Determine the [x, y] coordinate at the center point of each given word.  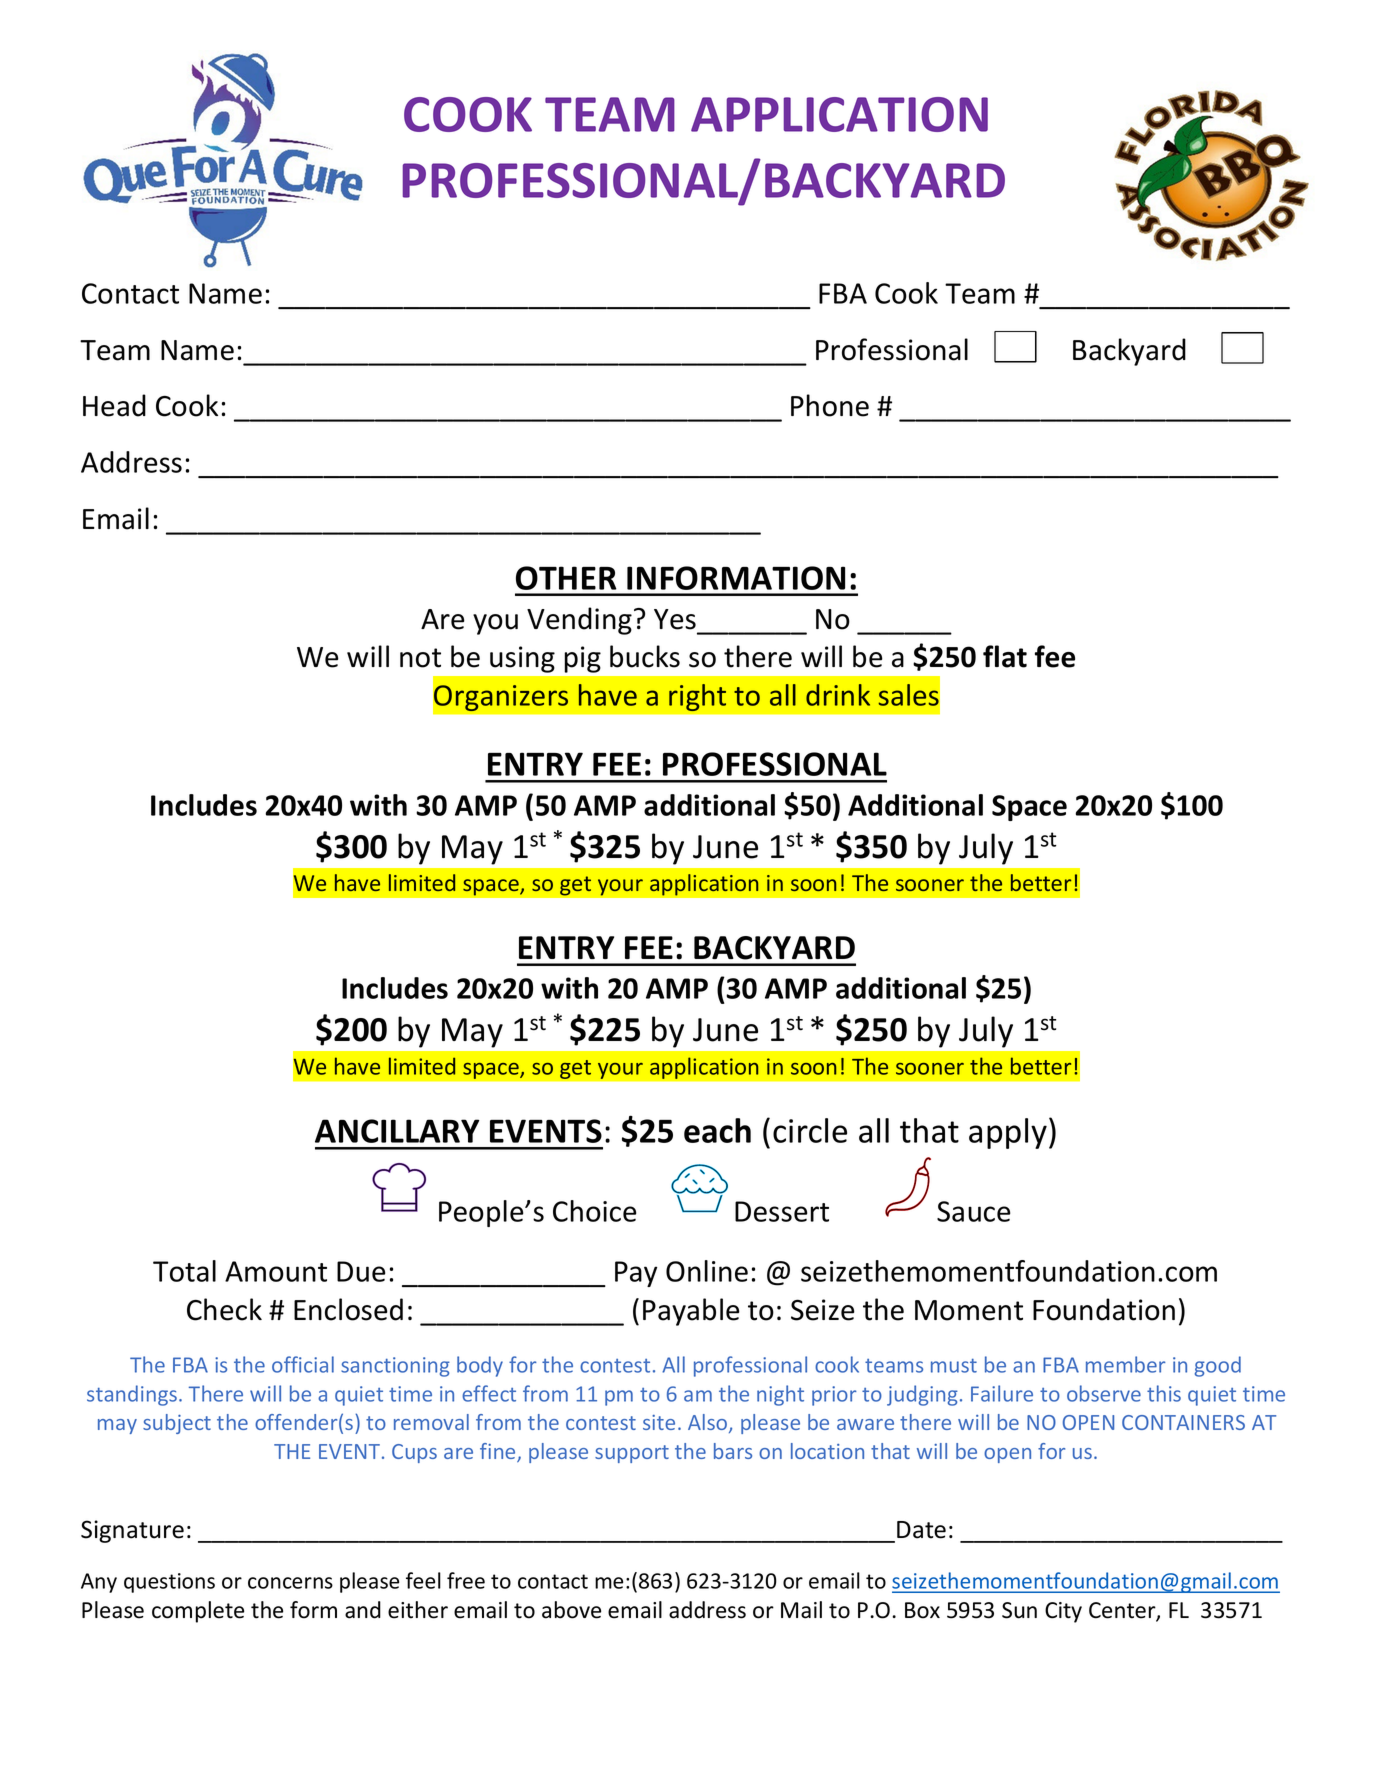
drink [838, 695]
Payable [691, 1312]
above [571, 1610]
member [1126, 1364]
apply [1008, 1133]
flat [1005, 656]
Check [224, 1309]
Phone [830, 405]
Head [114, 405]
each [717, 1130]
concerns [290, 1583]
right [697, 697]
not [420, 658]
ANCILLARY [397, 1131]
